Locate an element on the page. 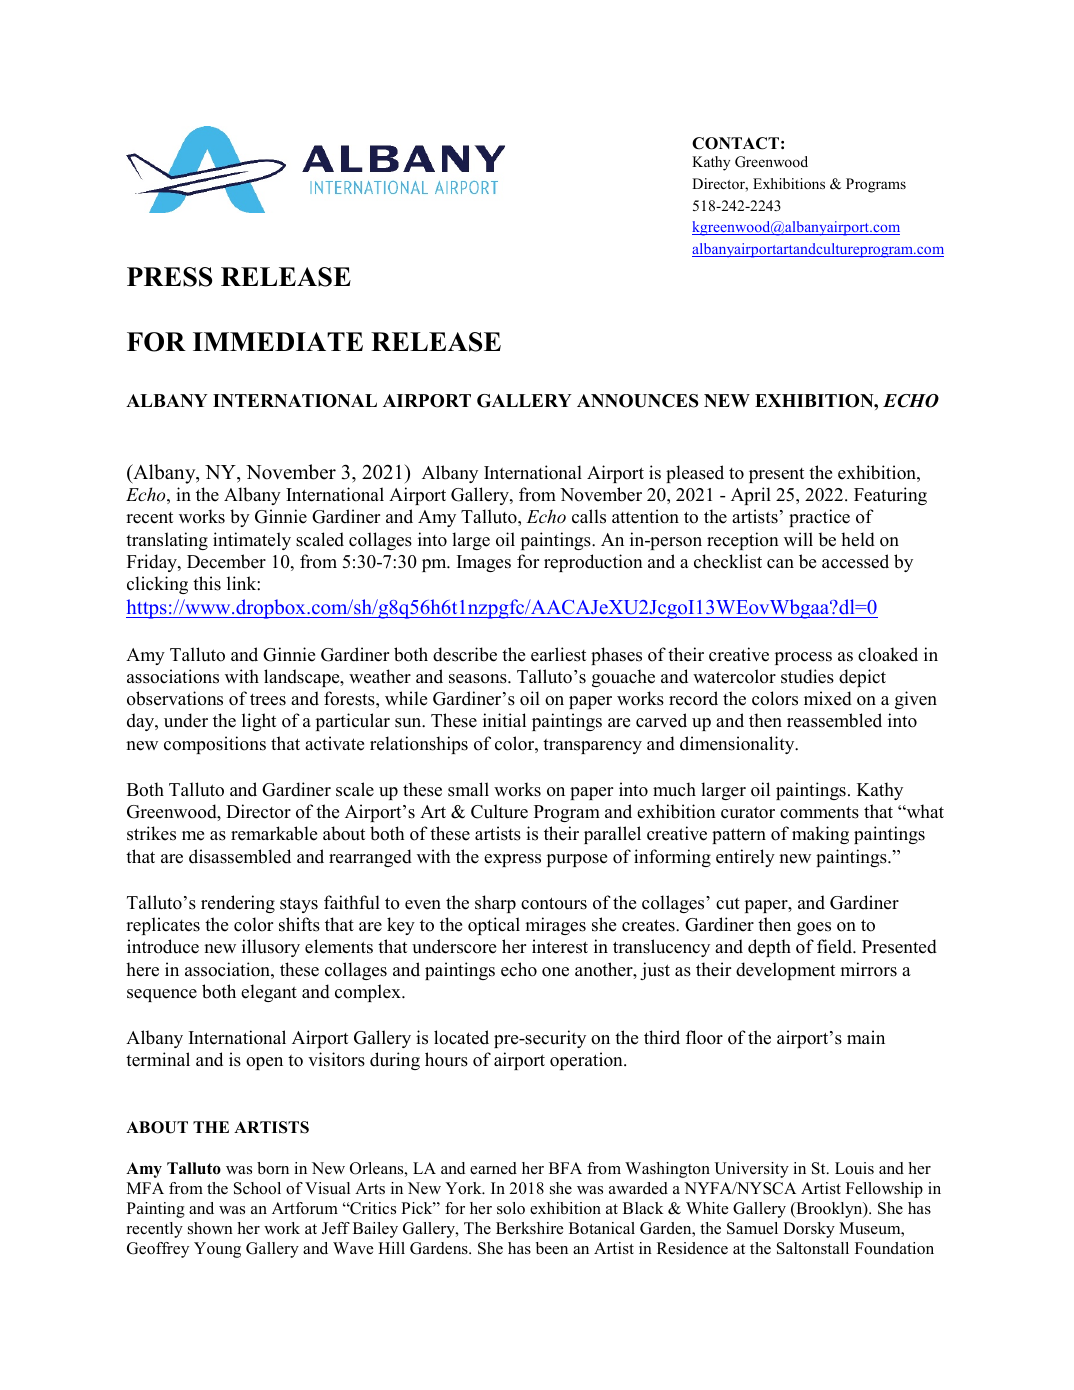 This page has height=1390, width=1074. process is located at coordinates (803, 658).
